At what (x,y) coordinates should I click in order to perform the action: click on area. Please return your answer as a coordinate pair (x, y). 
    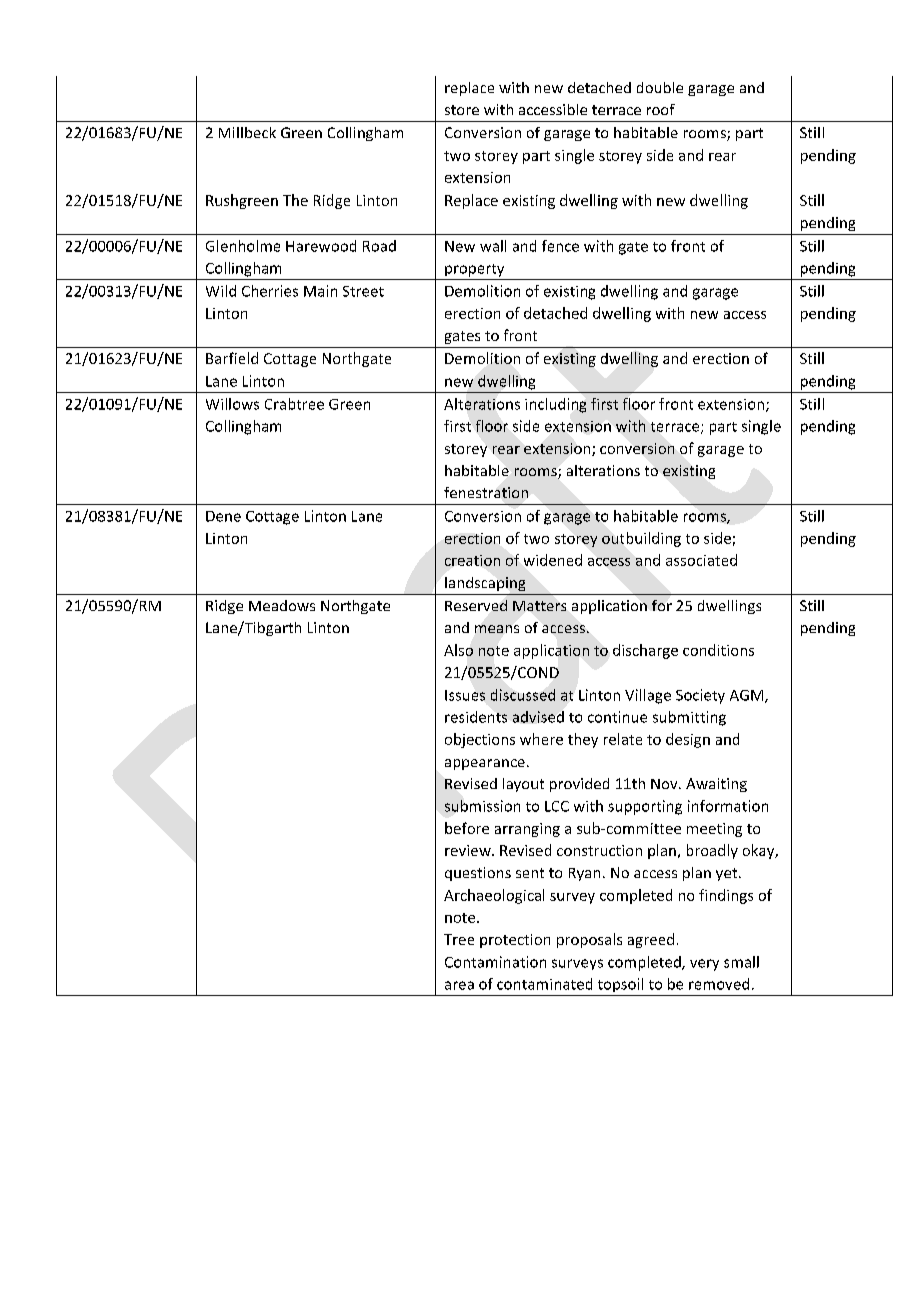
    Looking at the image, I should click on (459, 985).
